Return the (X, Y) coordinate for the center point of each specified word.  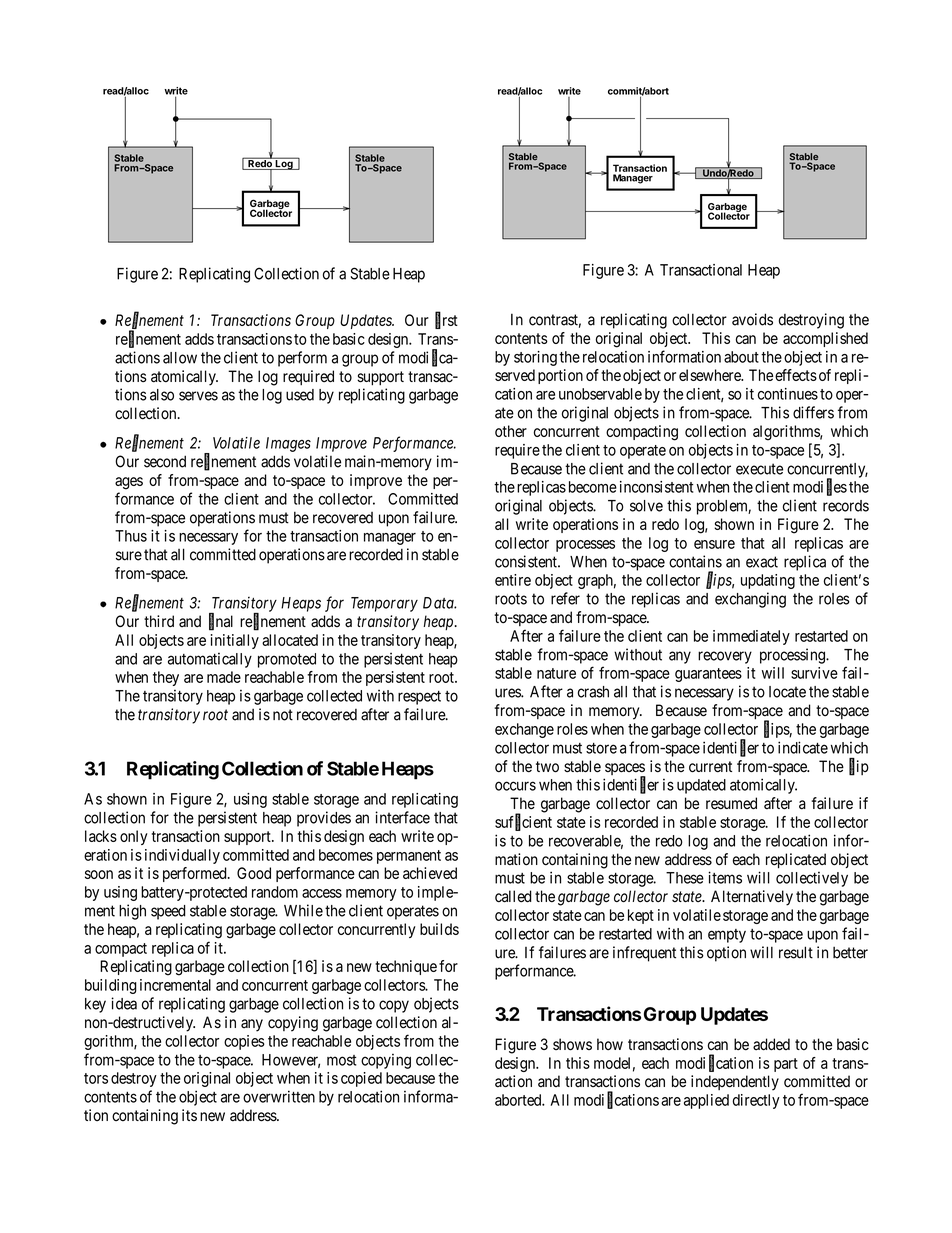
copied (361, 1079)
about (741, 357)
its (189, 1115)
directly (756, 1101)
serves (198, 396)
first (446, 321)
